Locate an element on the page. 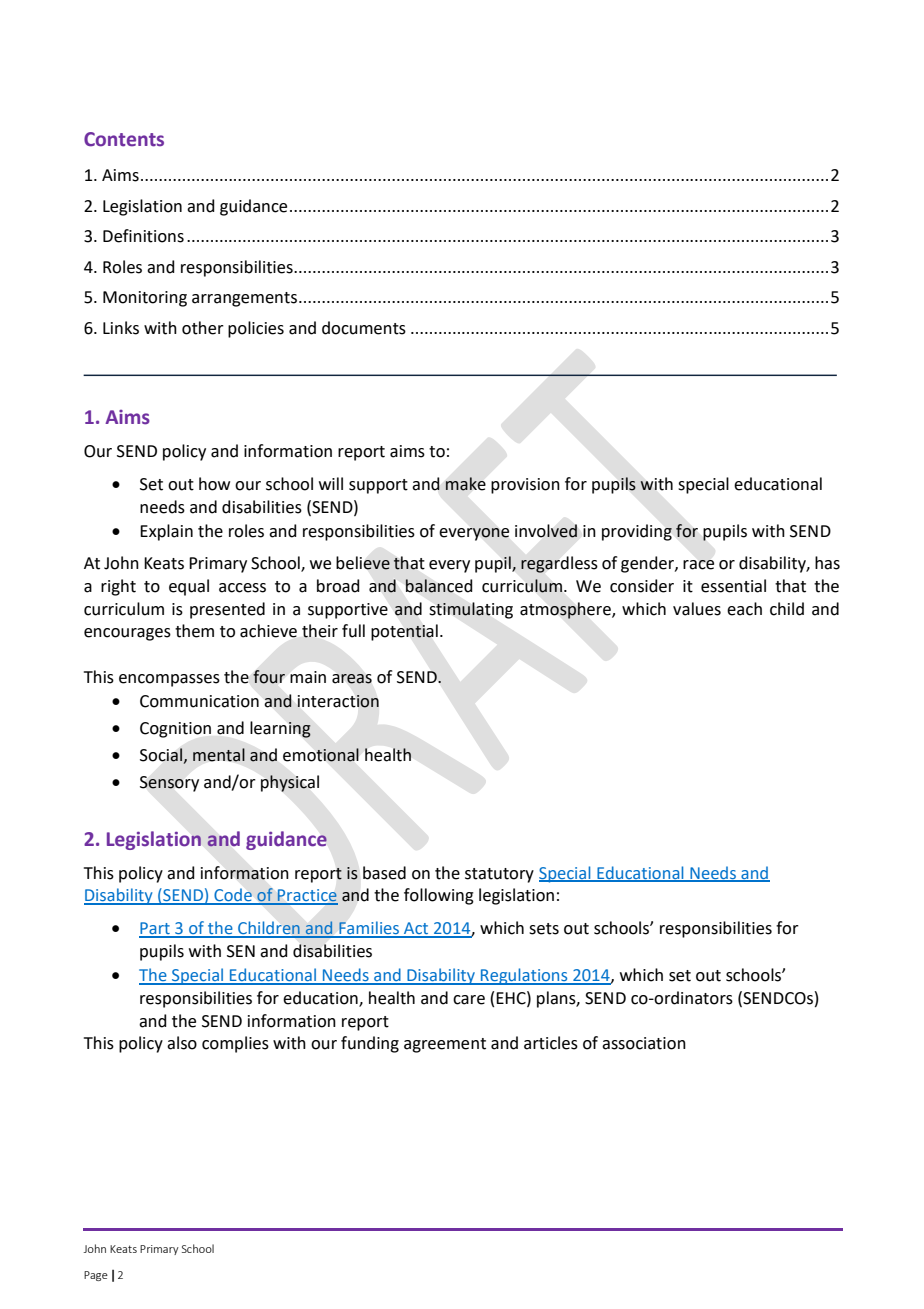  Contents is located at coordinates (124, 139).
